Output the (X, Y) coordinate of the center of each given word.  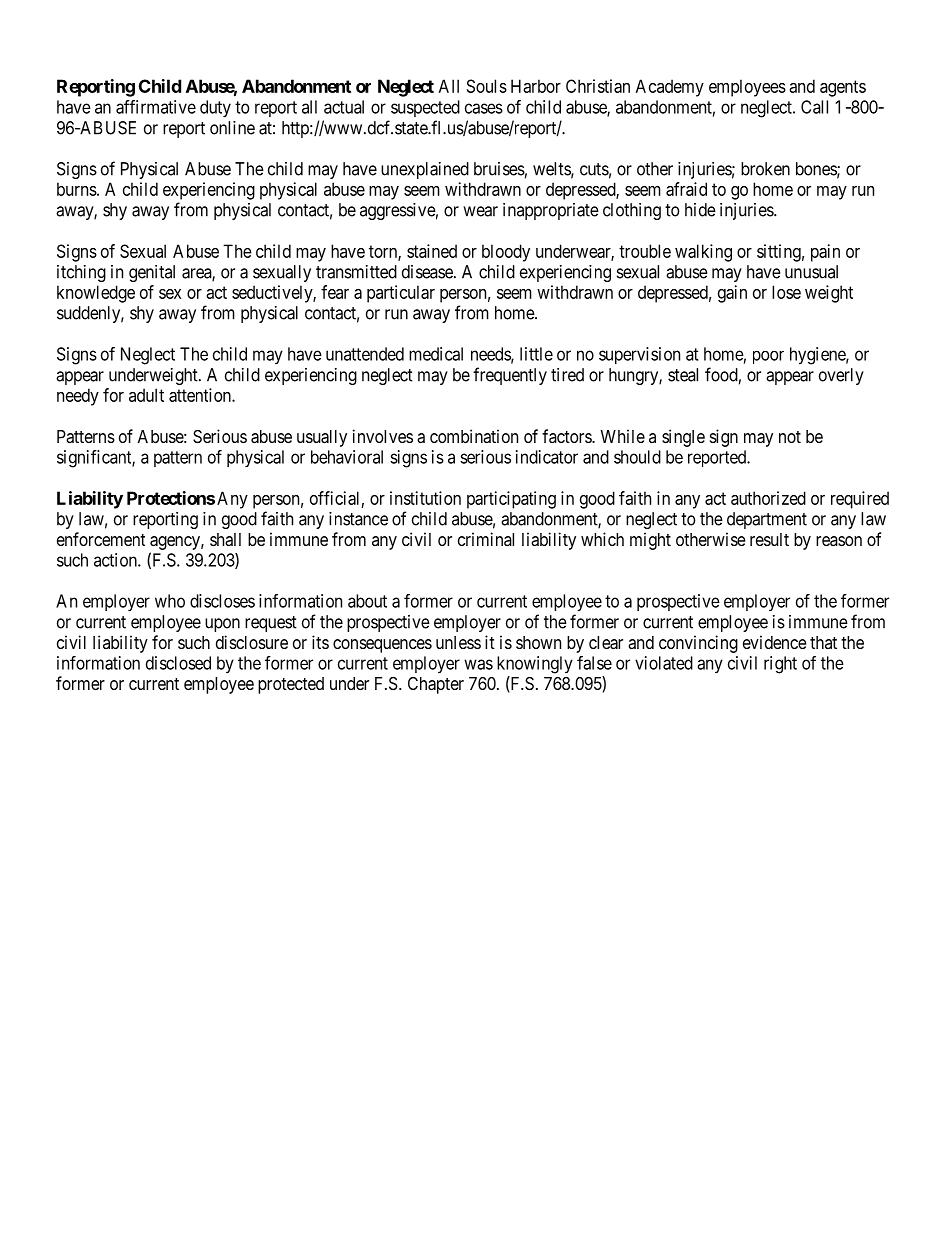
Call (814, 107)
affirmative (156, 107)
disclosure (252, 642)
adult (146, 395)
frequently (510, 376)
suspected (425, 108)
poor (768, 357)
